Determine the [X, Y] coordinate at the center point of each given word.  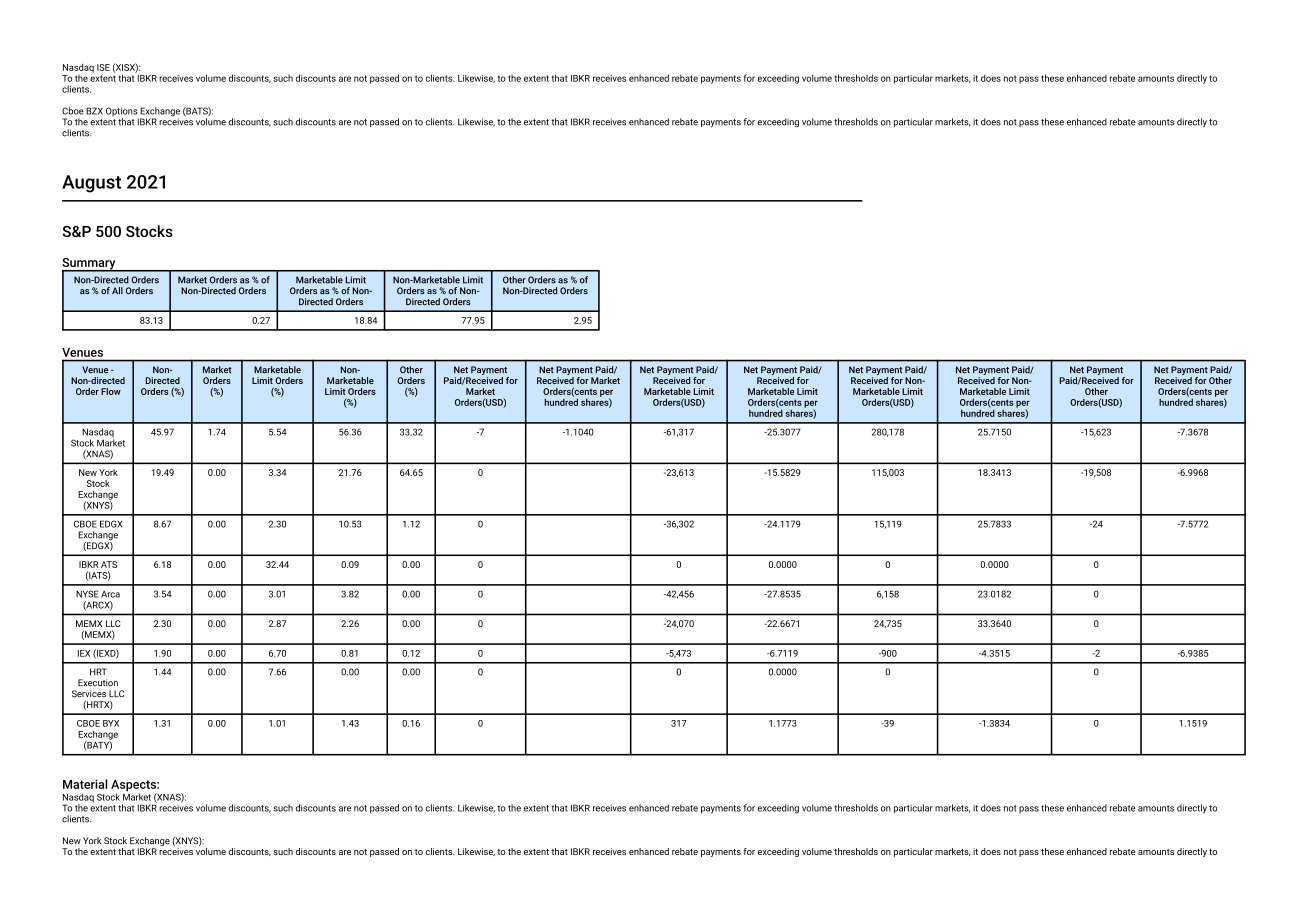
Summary [90, 265]
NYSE [87, 594]
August [91, 184]
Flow [111, 391]
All [117, 290]
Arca [110, 594]
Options [122, 113]
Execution [98, 683]
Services [89, 694]
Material [85, 784]
